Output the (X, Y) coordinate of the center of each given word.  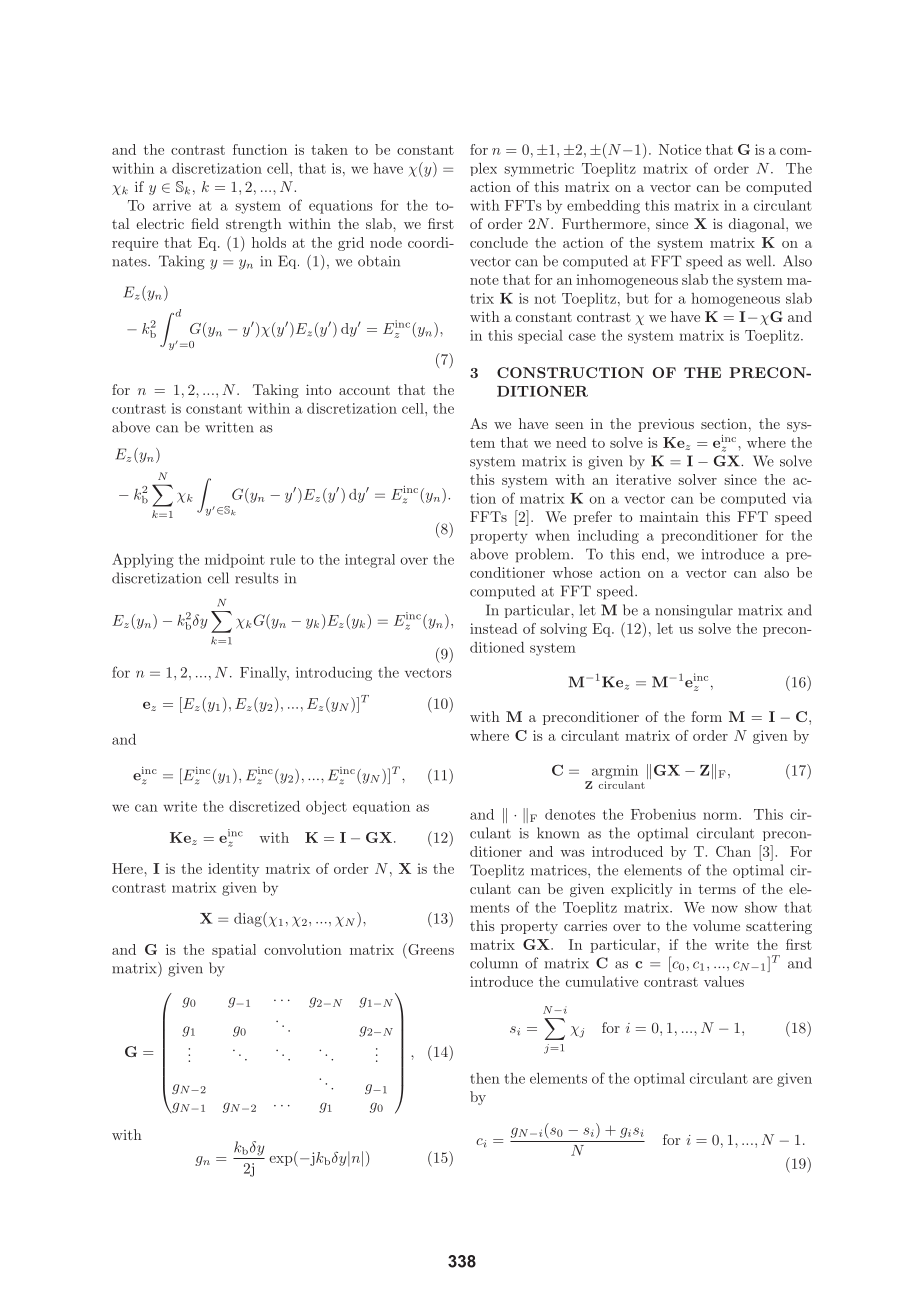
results (257, 578)
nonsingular (694, 611)
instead (493, 628)
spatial (234, 951)
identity (233, 870)
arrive (172, 205)
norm (721, 816)
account (364, 390)
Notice (680, 149)
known (558, 833)
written (229, 427)
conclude (499, 242)
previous (666, 425)
